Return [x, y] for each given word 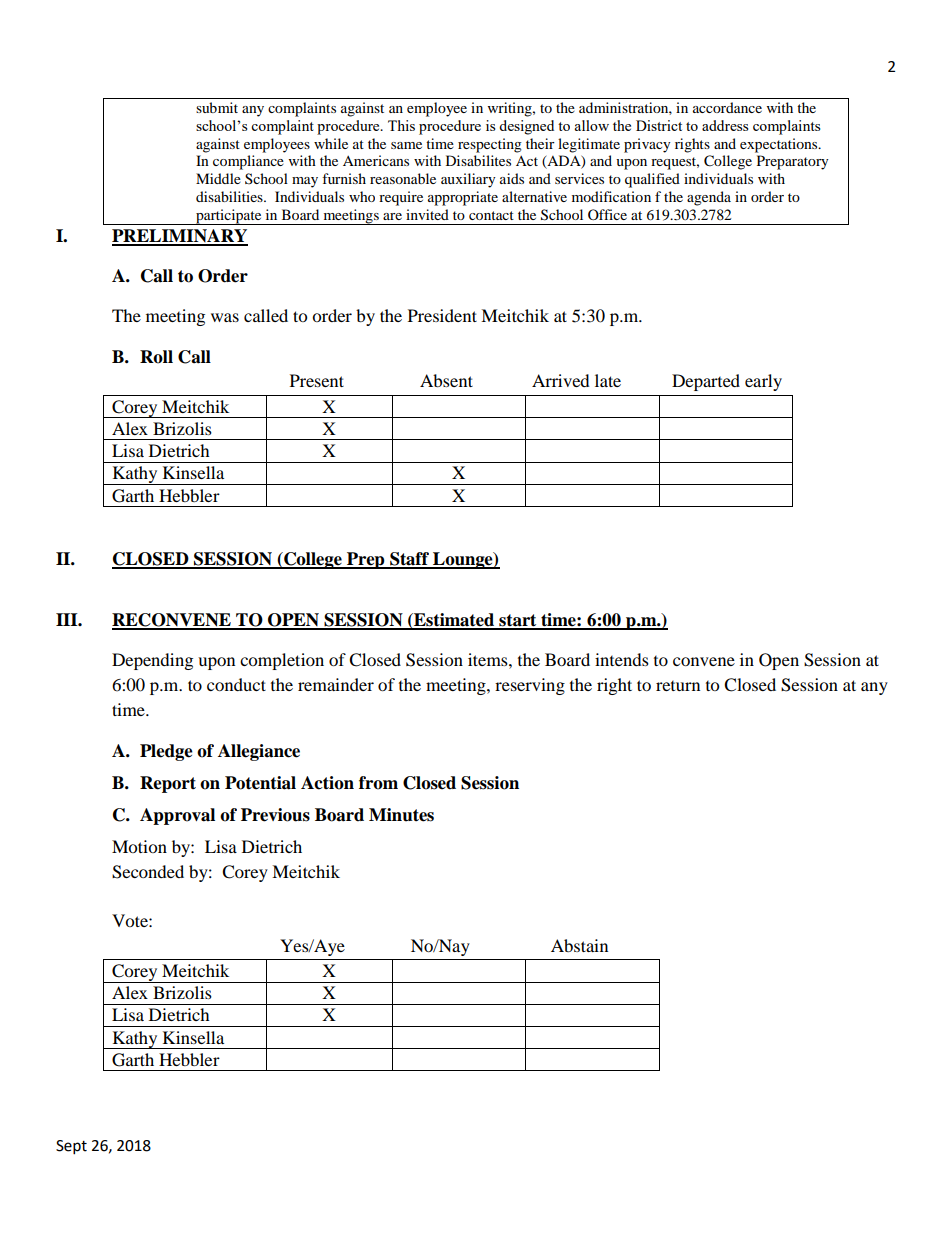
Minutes [401, 815]
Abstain [579, 945]
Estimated [454, 621]
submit [217, 107]
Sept [71, 1147]
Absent [446, 380]
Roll [156, 357]
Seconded [148, 872]
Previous [275, 815]
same [406, 145]
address [725, 125]
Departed [706, 382]
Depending [152, 661]
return [678, 686]
